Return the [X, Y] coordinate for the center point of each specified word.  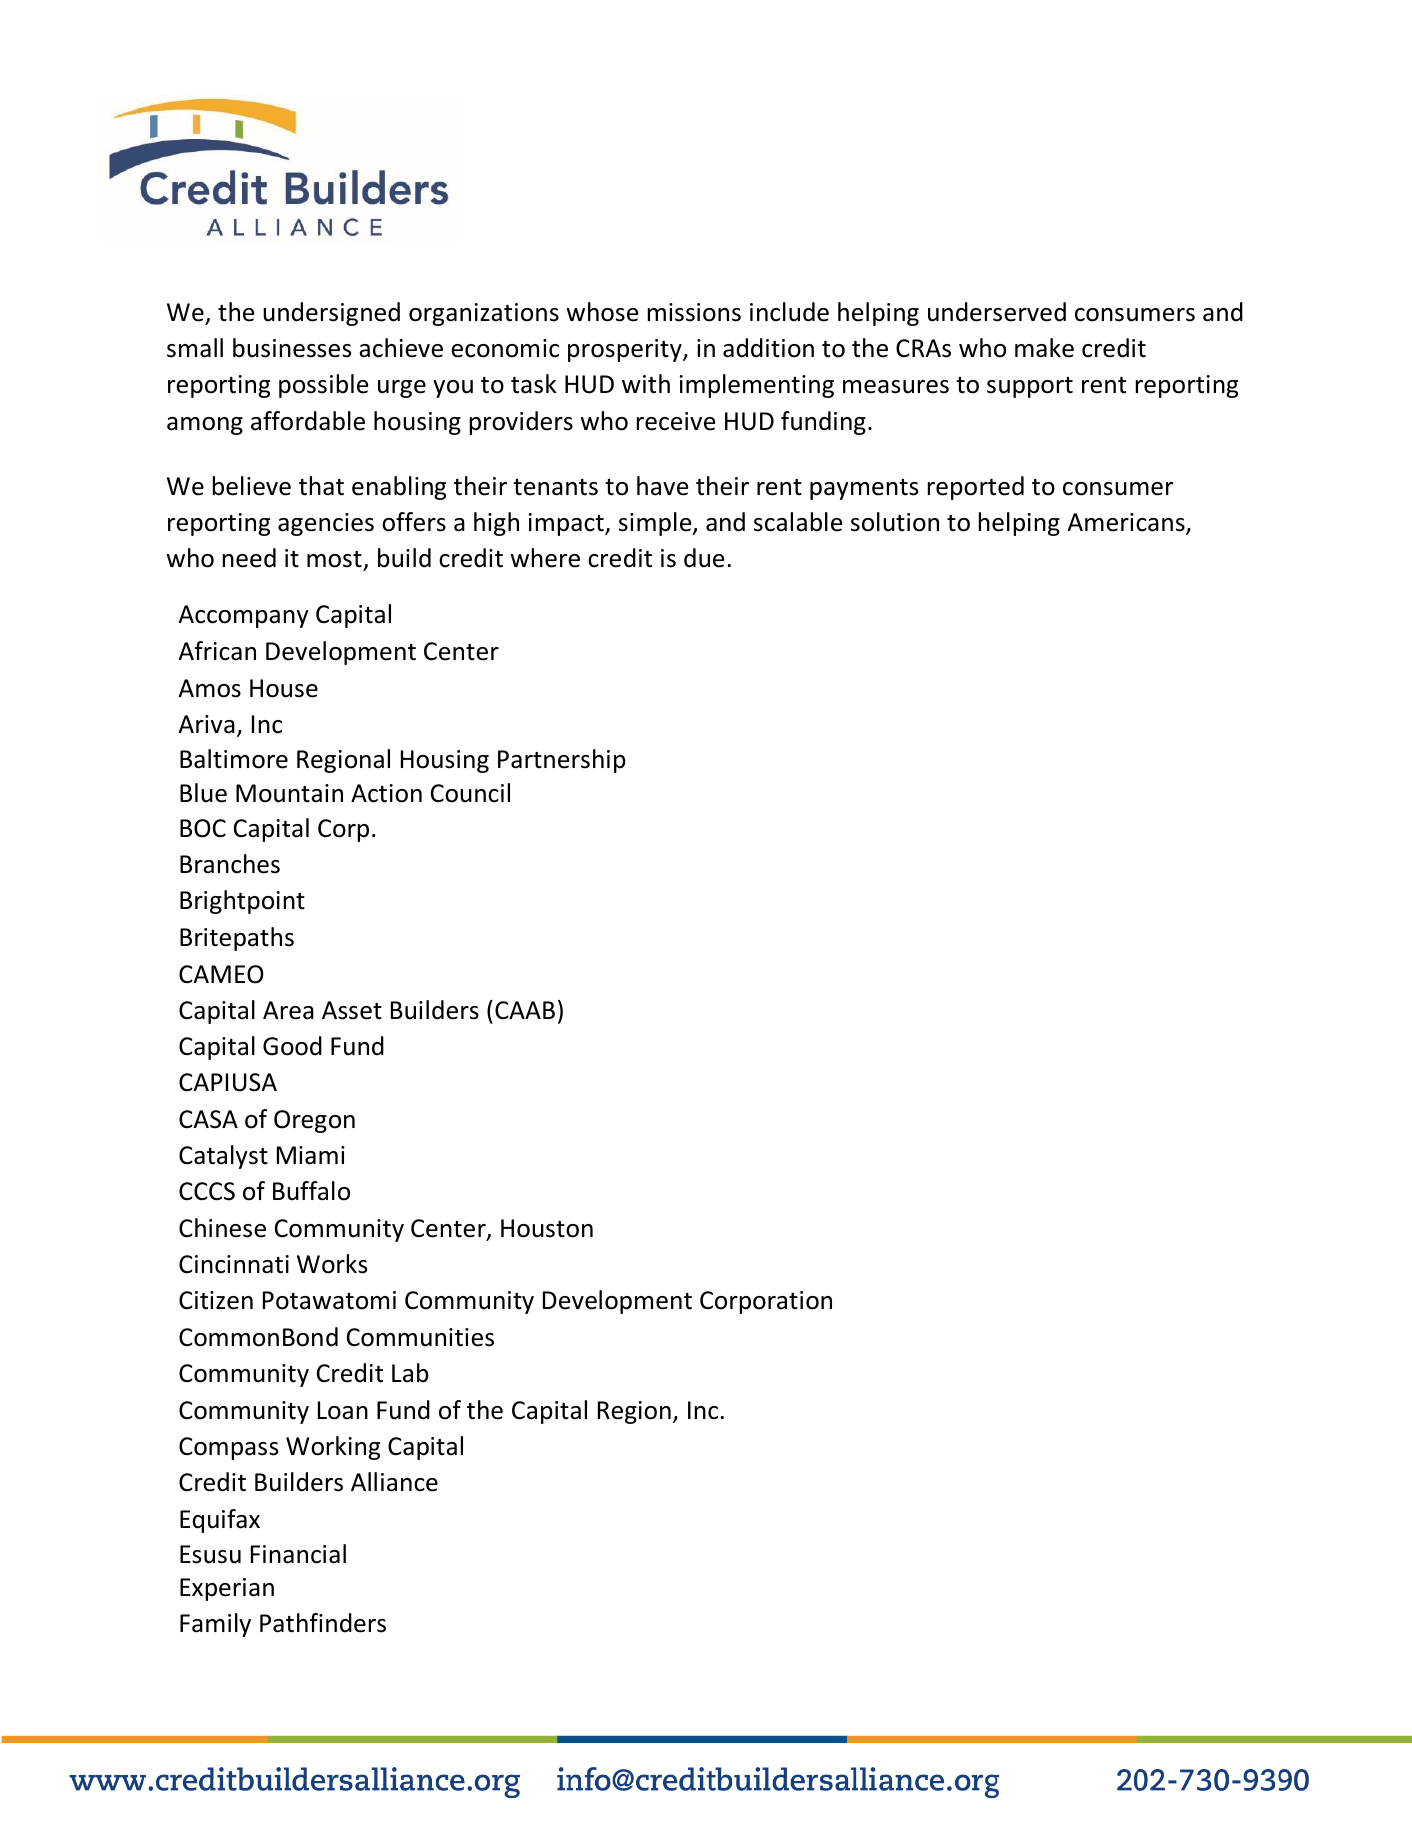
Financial [298, 1554]
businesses [292, 348]
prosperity [626, 350]
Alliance [394, 1482]
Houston [547, 1228]
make [1044, 348]
